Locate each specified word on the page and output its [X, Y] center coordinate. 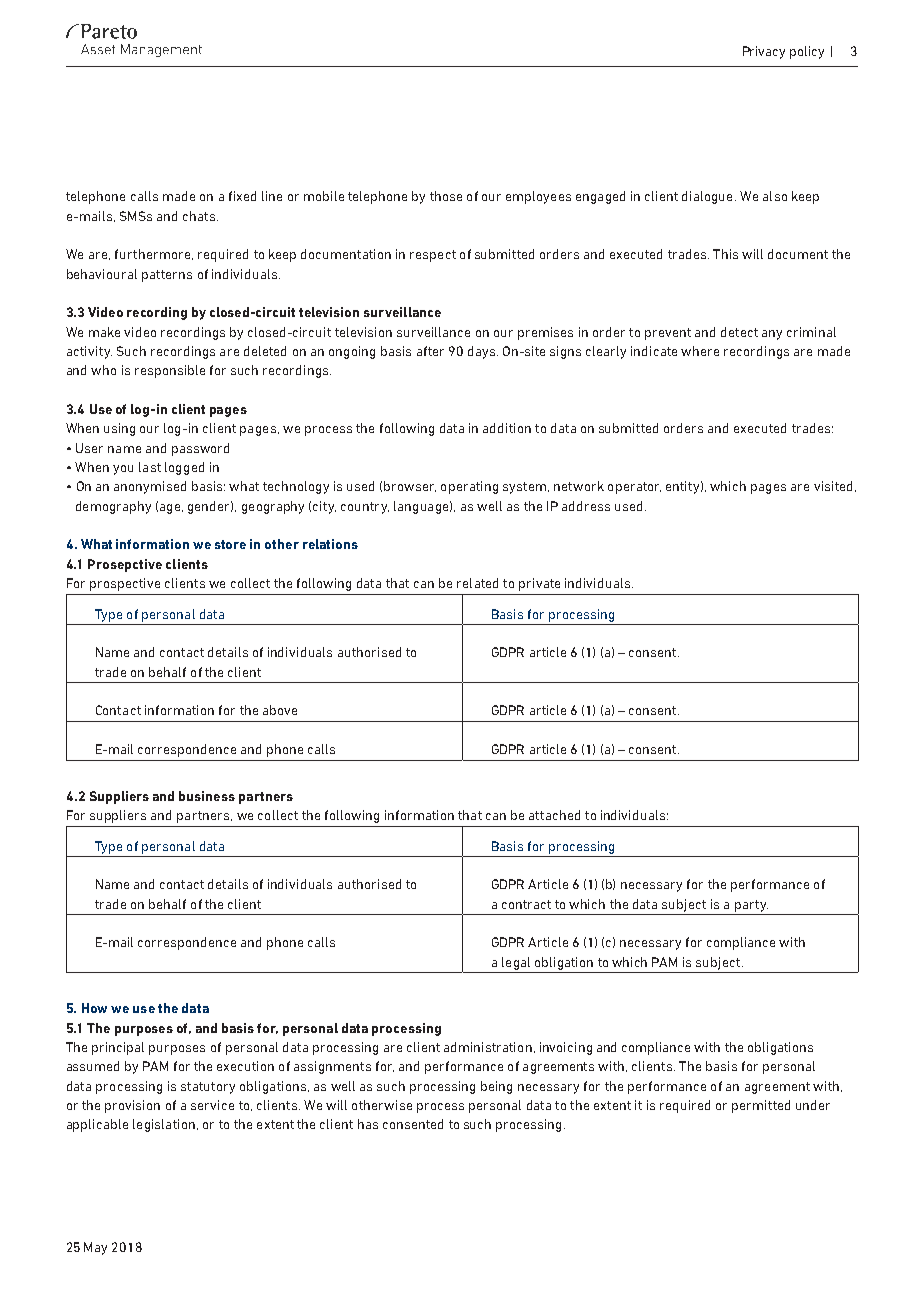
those [446, 196]
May [95, 1248]
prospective [125, 584]
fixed [242, 196]
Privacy [764, 52]
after [430, 351]
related [477, 583]
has [368, 1124]
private [539, 584]
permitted [761, 1106]
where [700, 351]
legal [516, 963]
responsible [170, 371]
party [751, 906]
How [94, 1008]
